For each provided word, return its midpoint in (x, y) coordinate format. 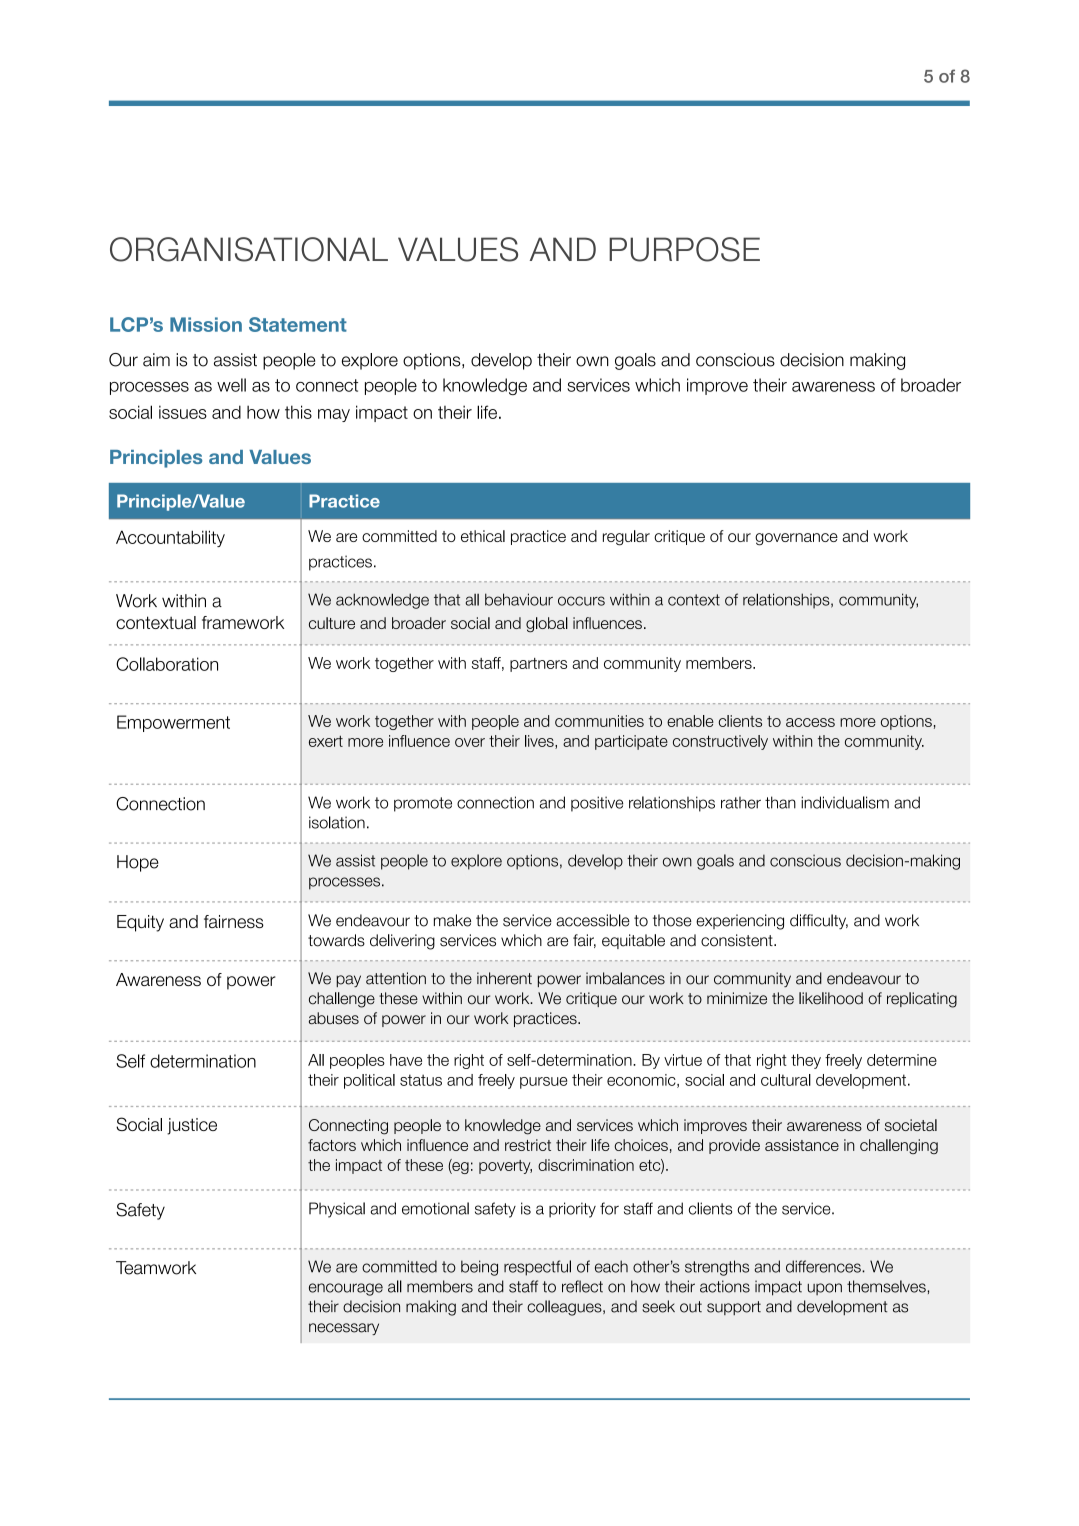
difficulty (819, 921)
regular (626, 538)
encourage (346, 1289)
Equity (140, 923)
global (547, 625)
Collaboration (167, 664)
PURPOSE (684, 249)
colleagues (565, 1308)
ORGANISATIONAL (249, 249)
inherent (504, 978)
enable (690, 721)
